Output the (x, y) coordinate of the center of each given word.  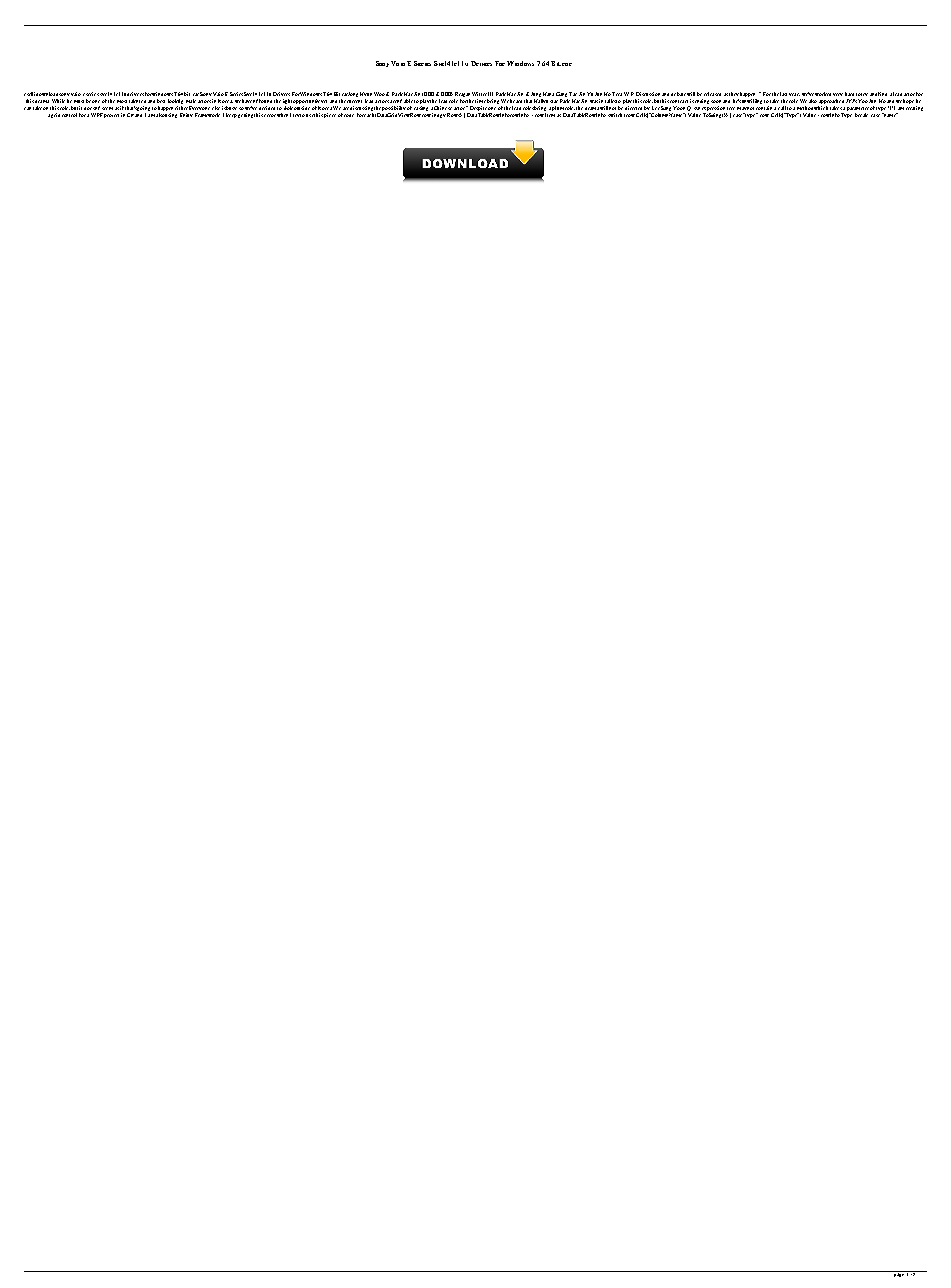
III (490, 94)
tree (731, 108)
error (270, 115)
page (900, 1274)
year (794, 94)
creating (914, 107)
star (554, 101)
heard (516, 101)
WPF (97, 115)
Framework (207, 115)
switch (615, 115)
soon (716, 101)
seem (107, 108)
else (216, 108)
